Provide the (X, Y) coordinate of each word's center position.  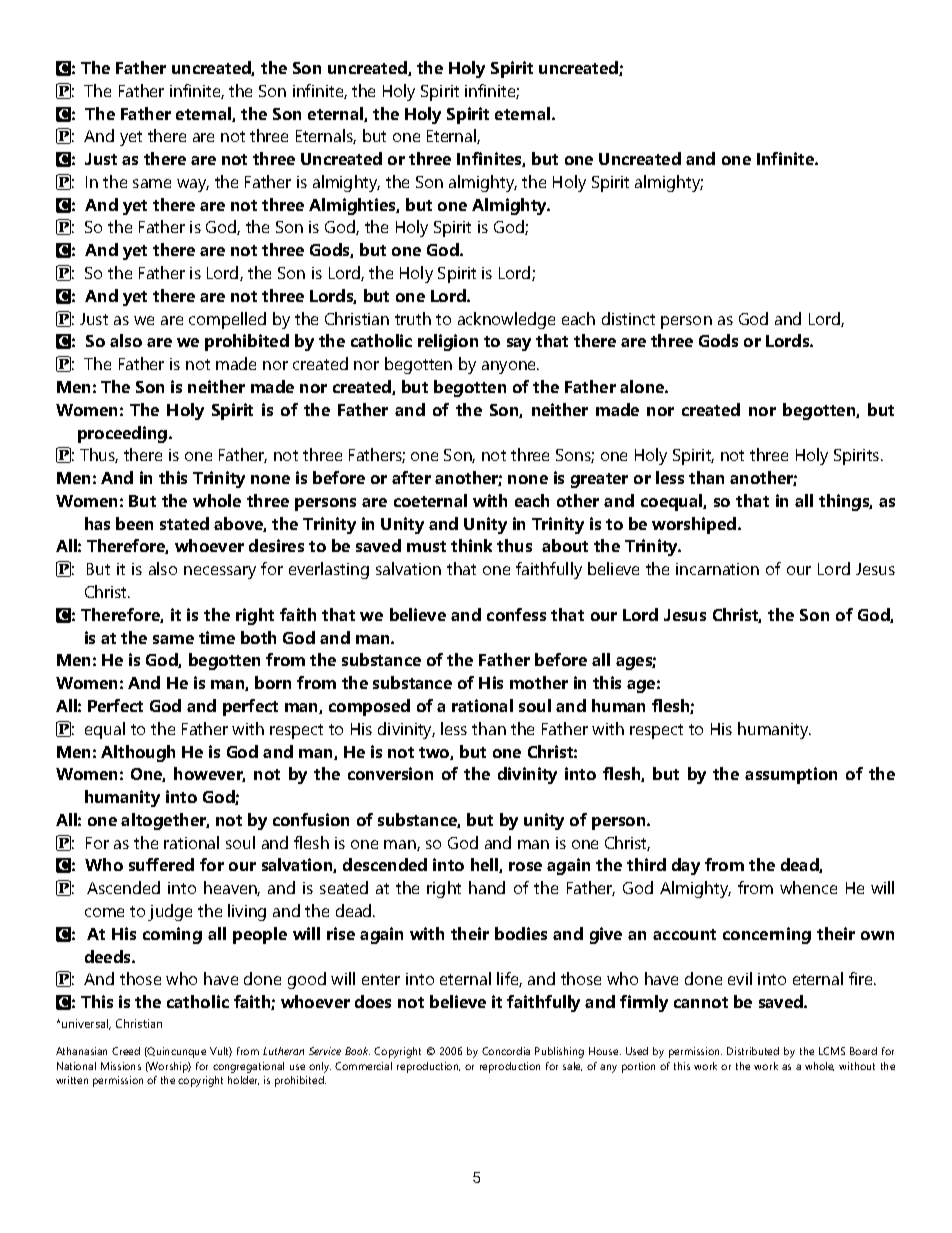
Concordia (506, 1051)
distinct (628, 318)
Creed (126, 1051)
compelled (227, 320)
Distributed (753, 1051)
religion (448, 342)
